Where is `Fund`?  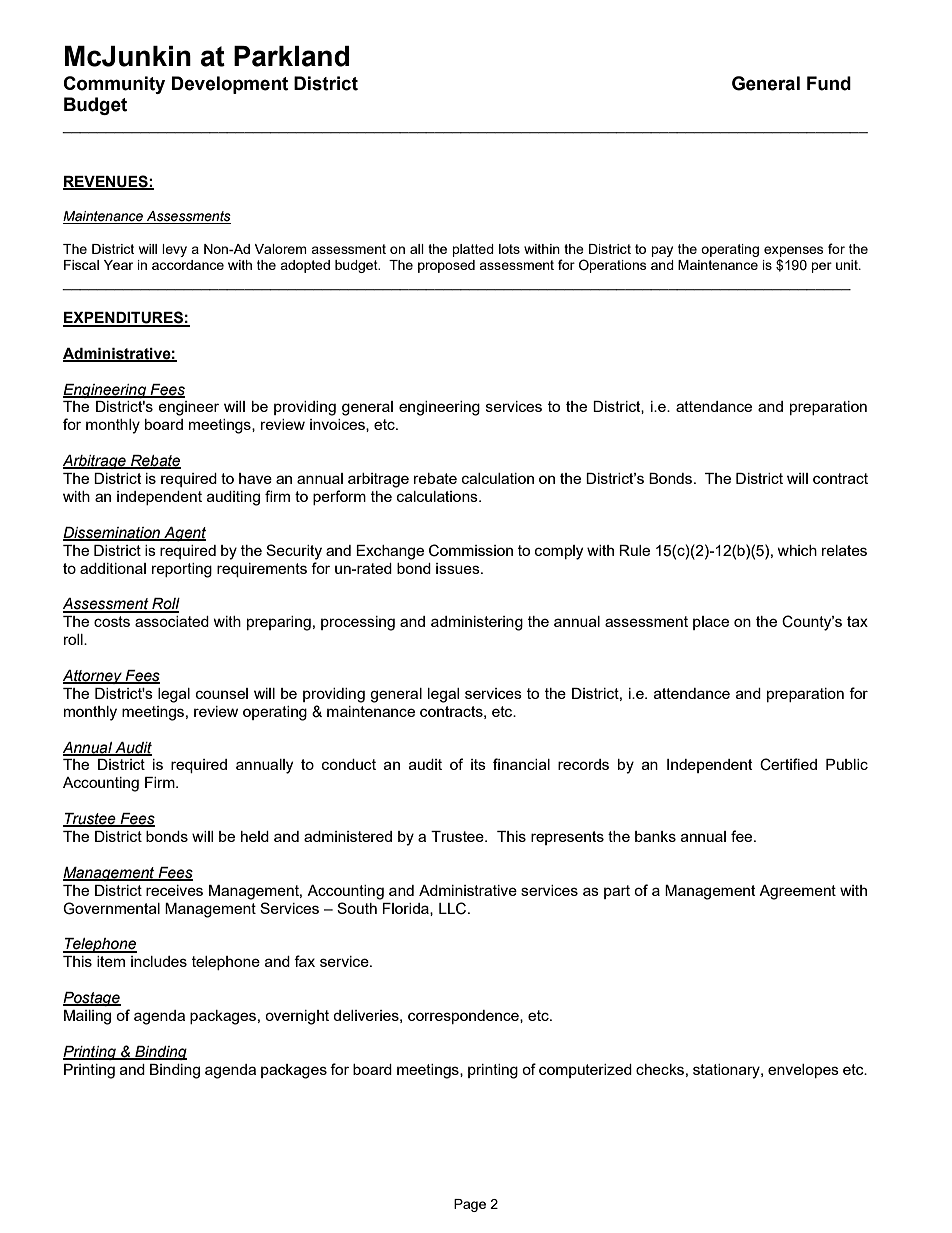
Fund is located at coordinates (829, 83).
